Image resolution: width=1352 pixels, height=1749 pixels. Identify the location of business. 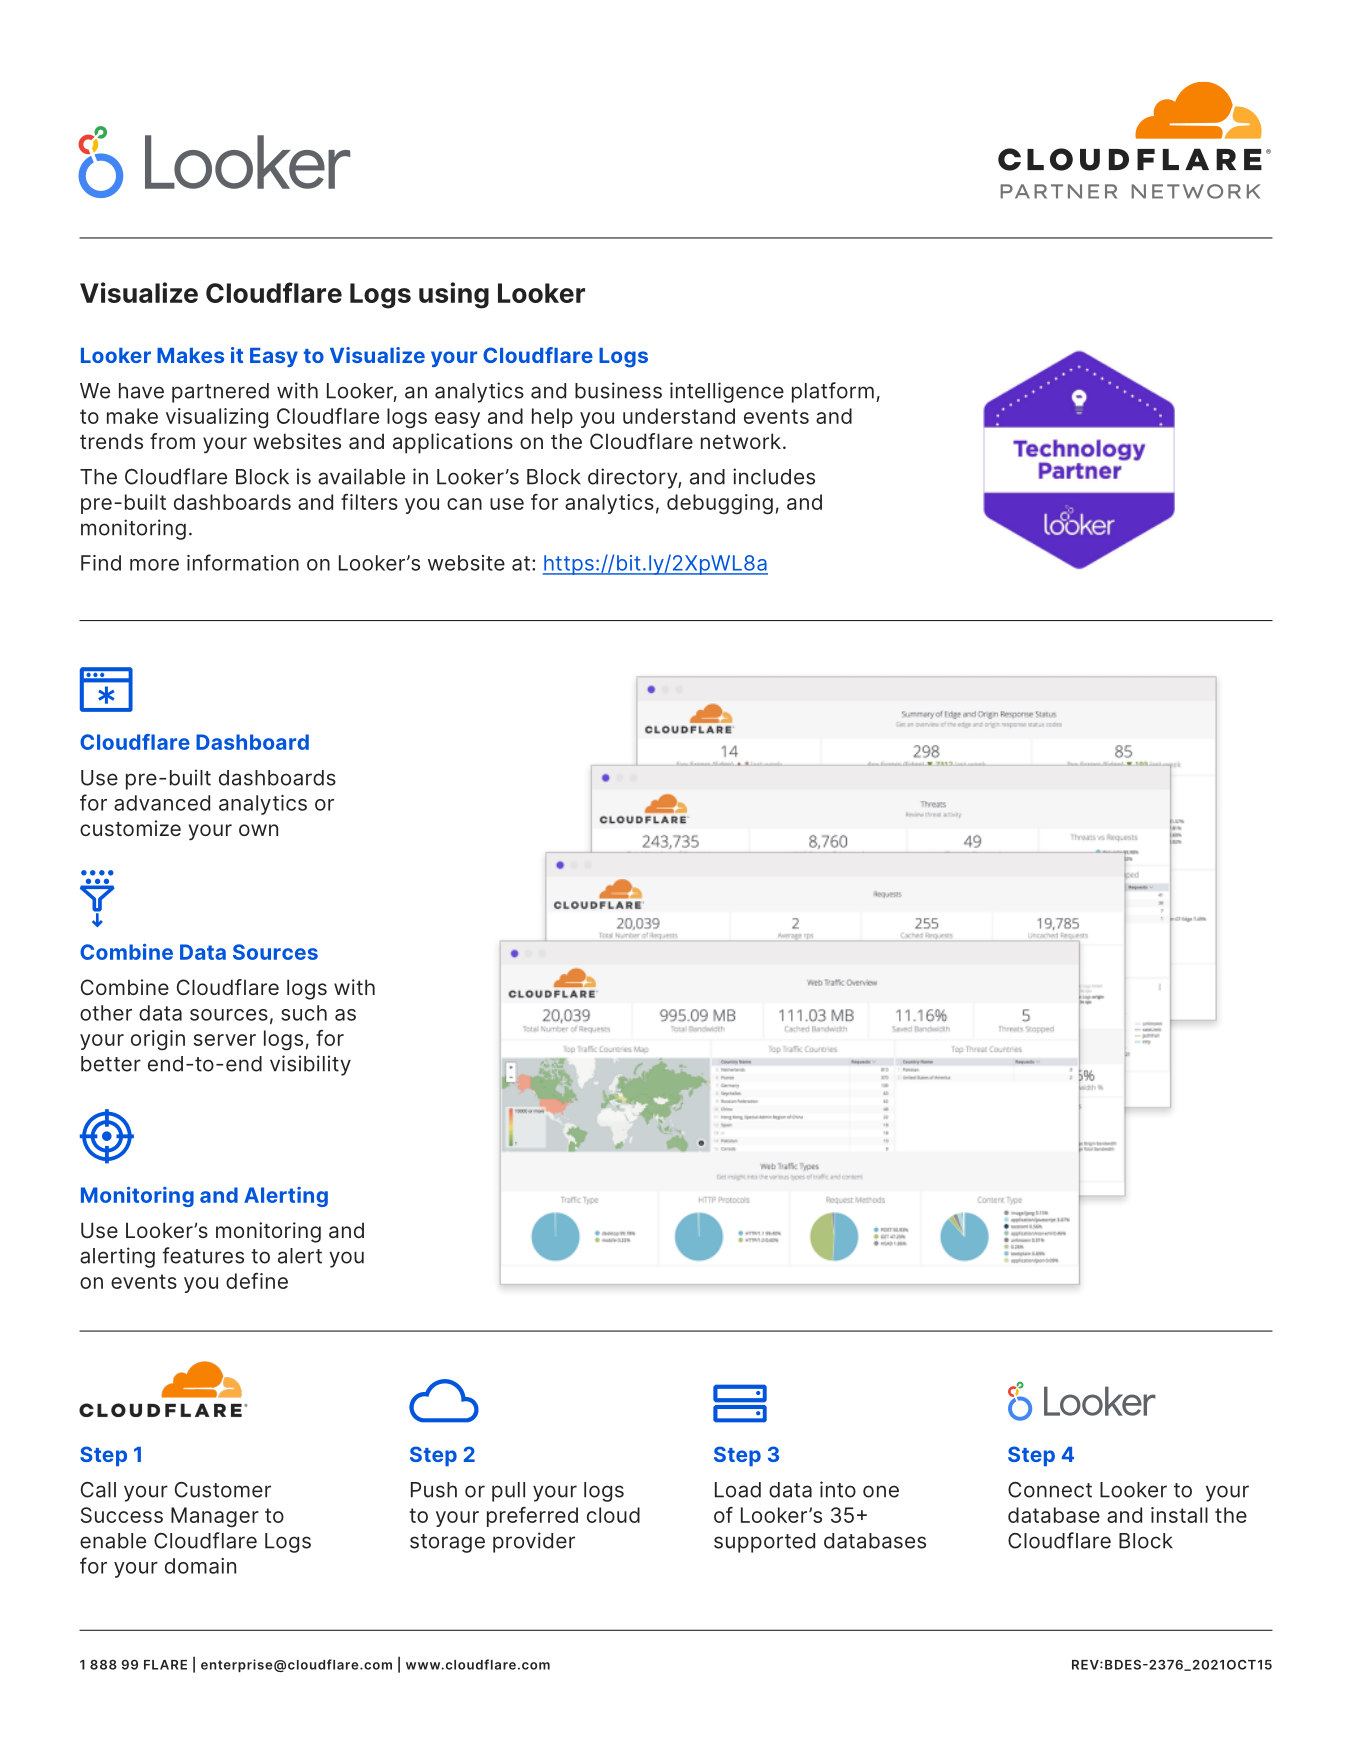
(618, 390).
